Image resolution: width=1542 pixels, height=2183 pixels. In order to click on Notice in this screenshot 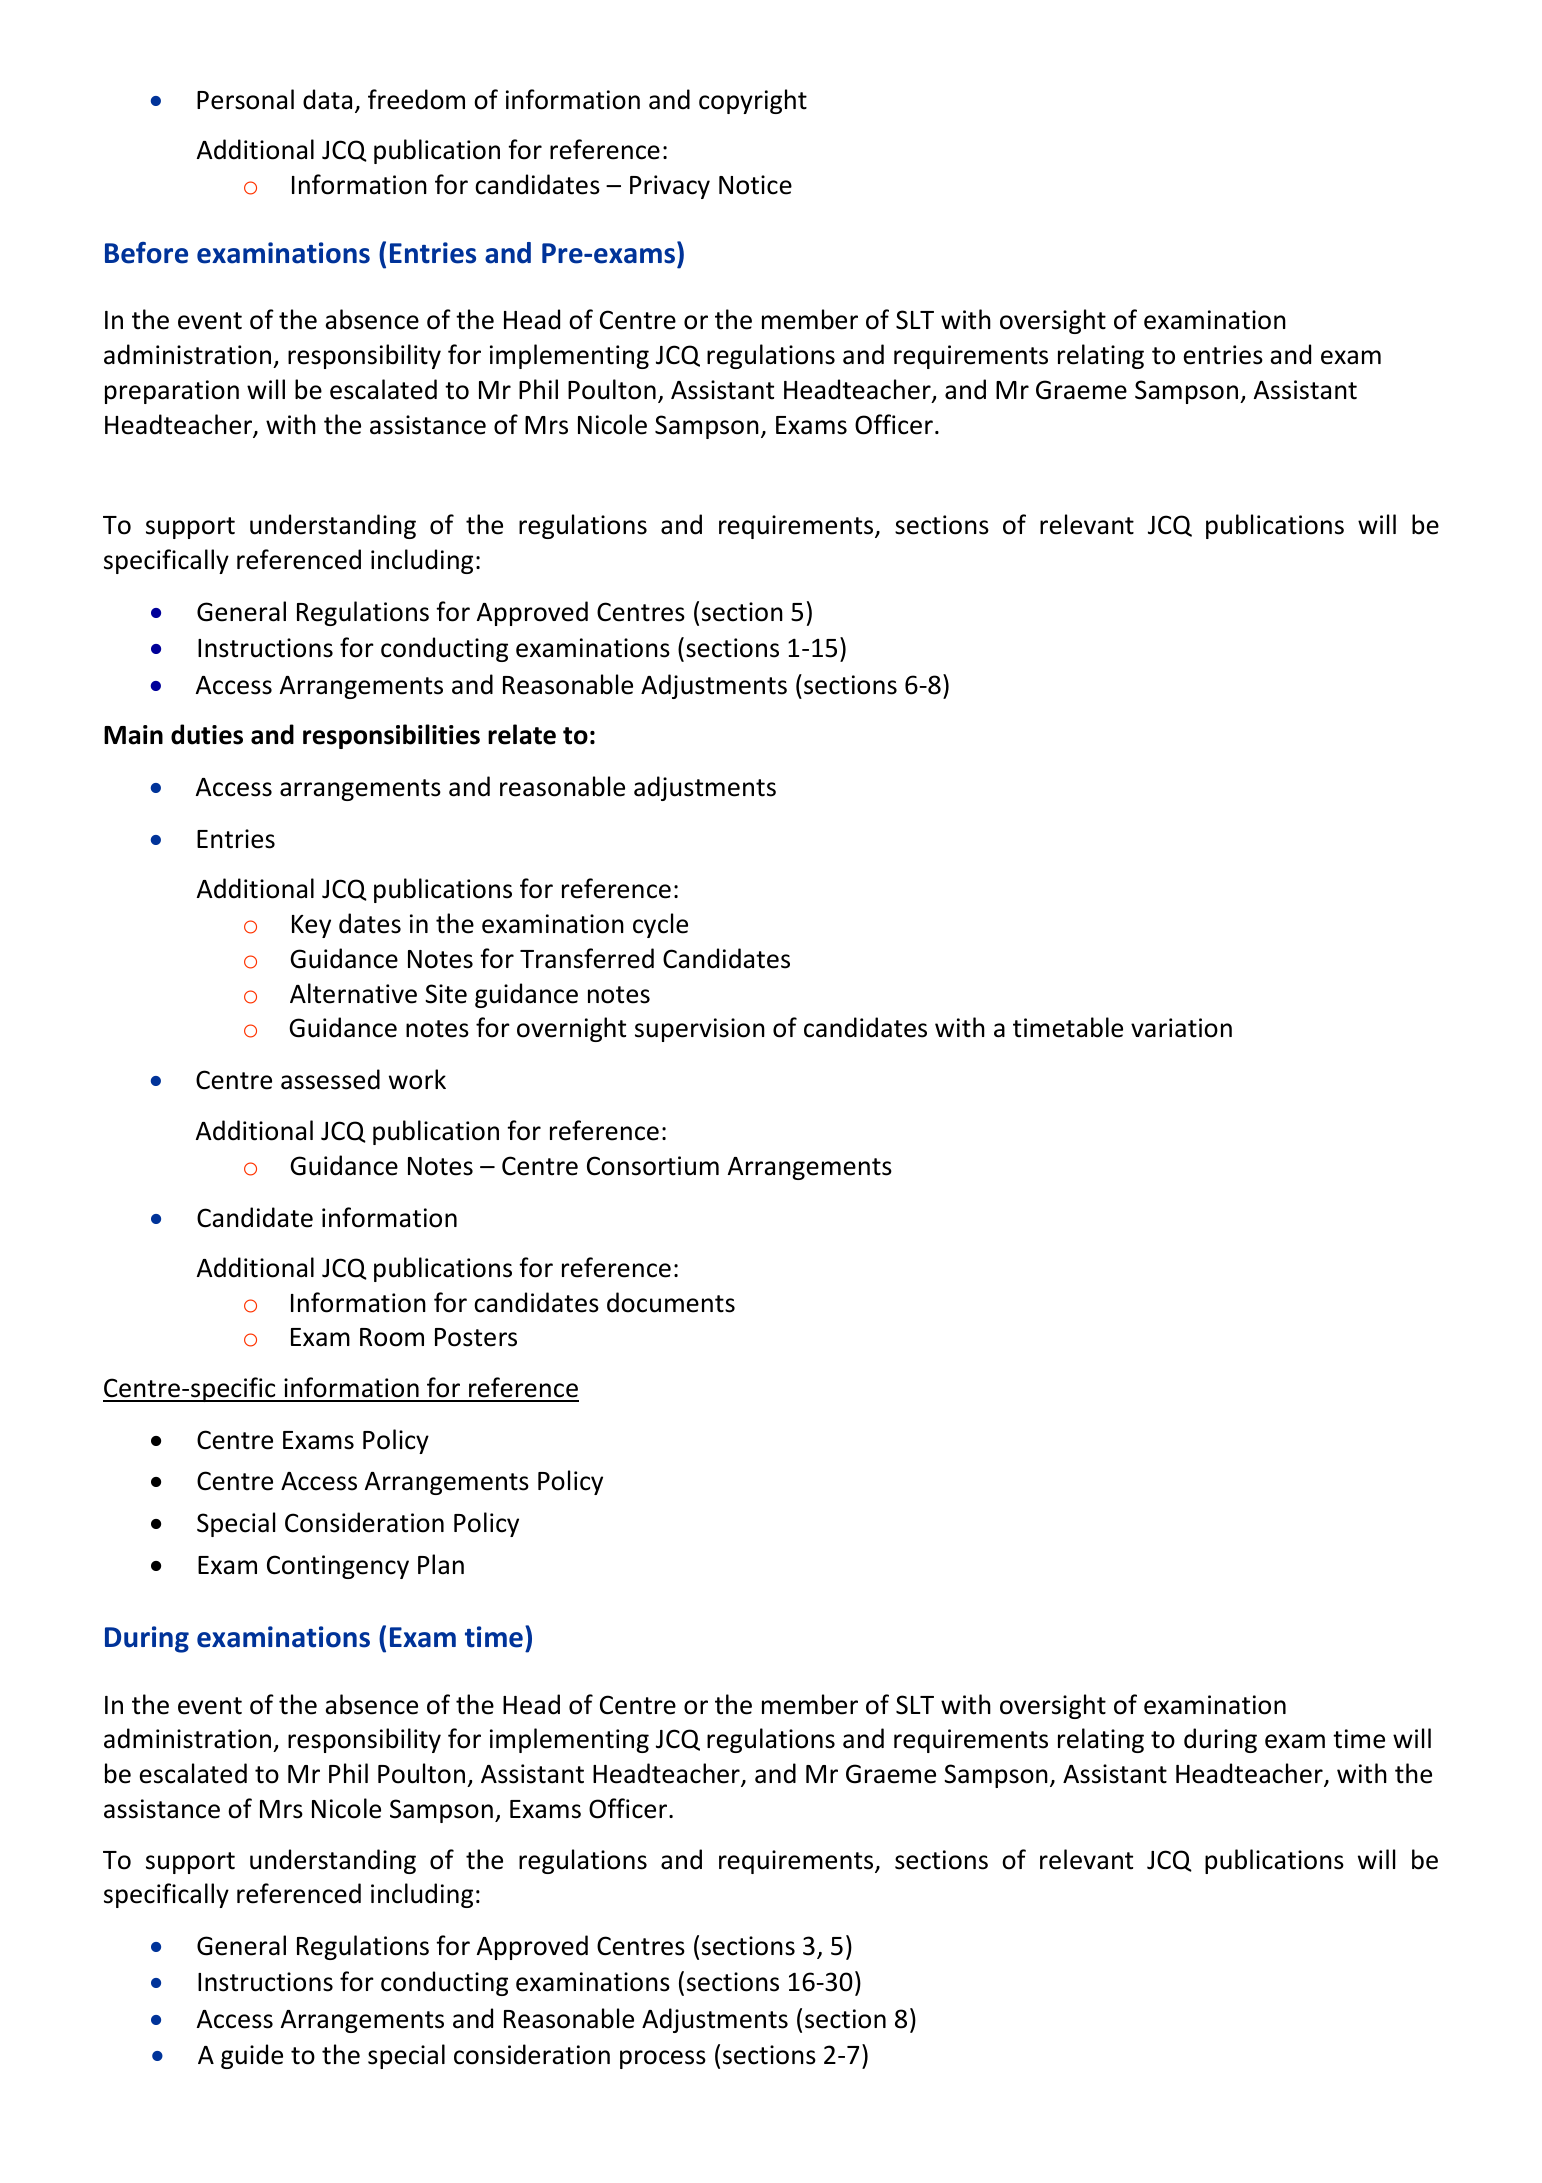, I will do `click(755, 185)`.
